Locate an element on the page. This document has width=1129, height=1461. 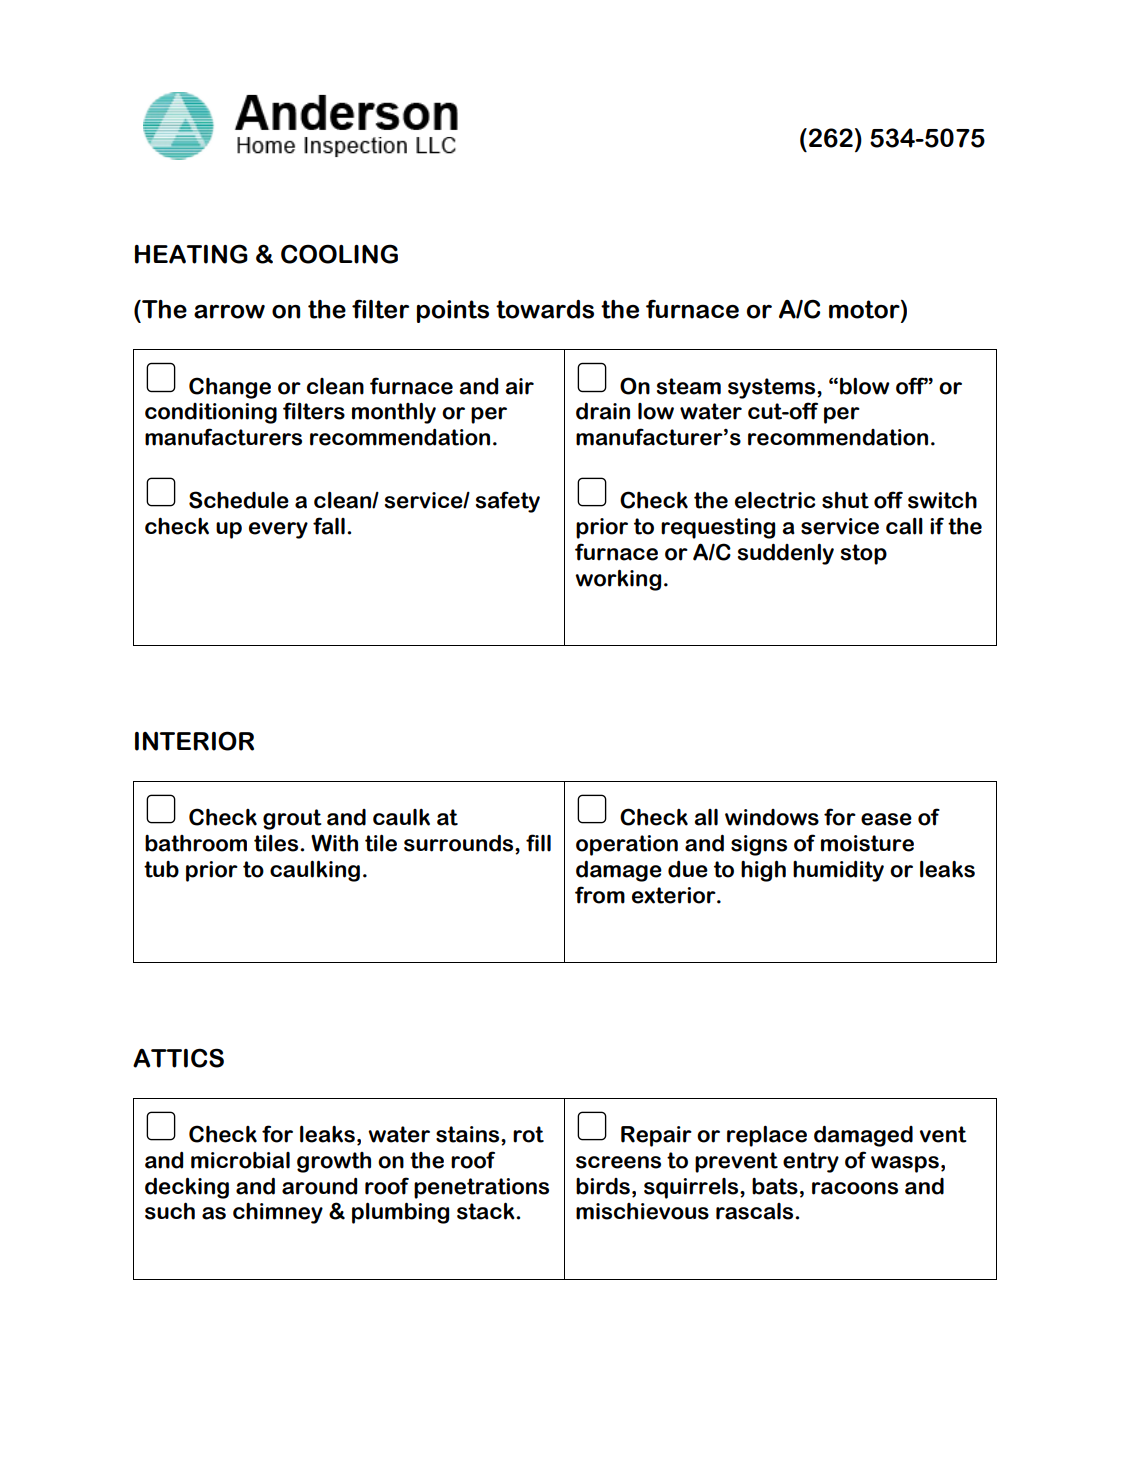
ease is located at coordinates (886, 819).
